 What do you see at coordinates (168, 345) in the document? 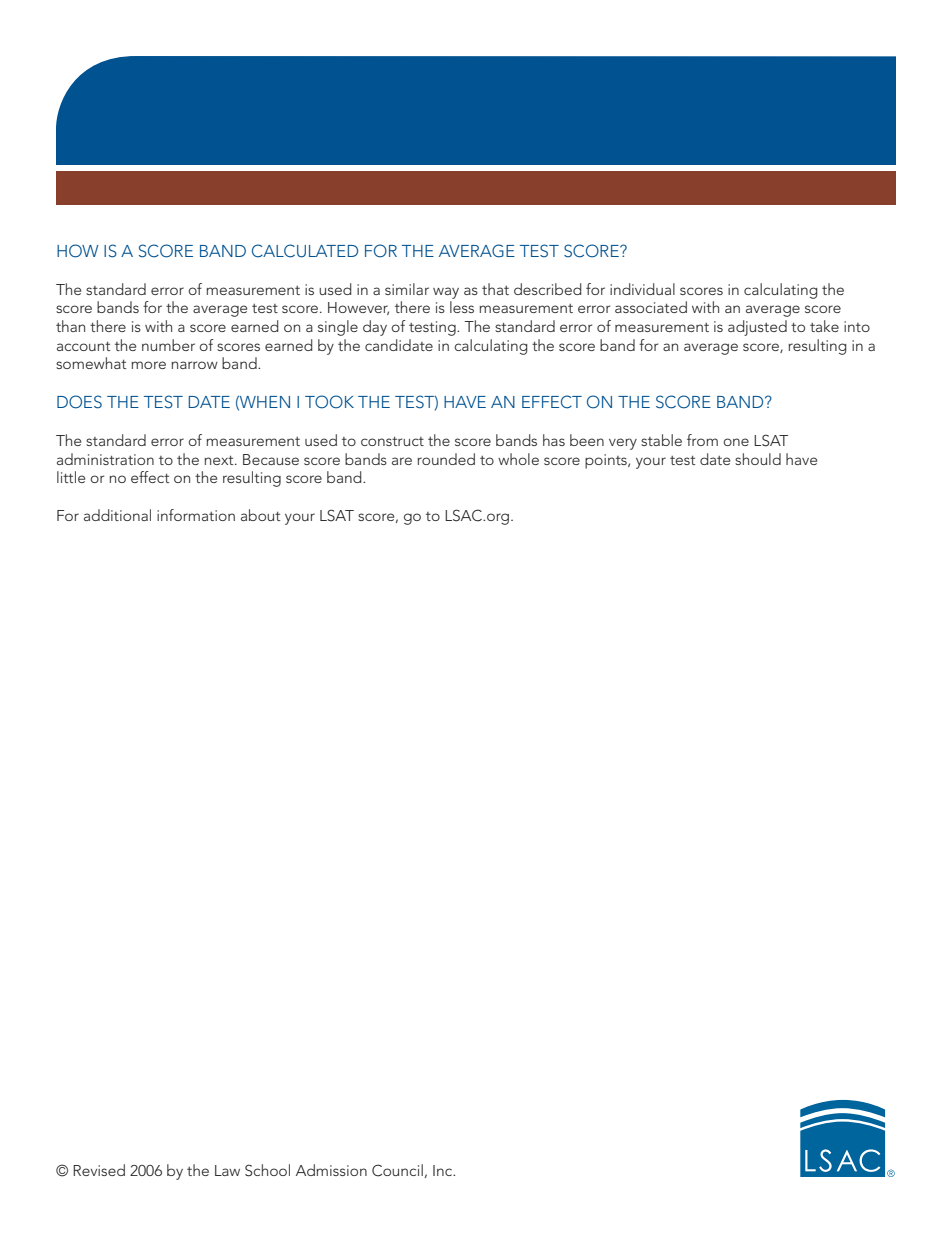
I see `number` at bounding box center [168, 345].
